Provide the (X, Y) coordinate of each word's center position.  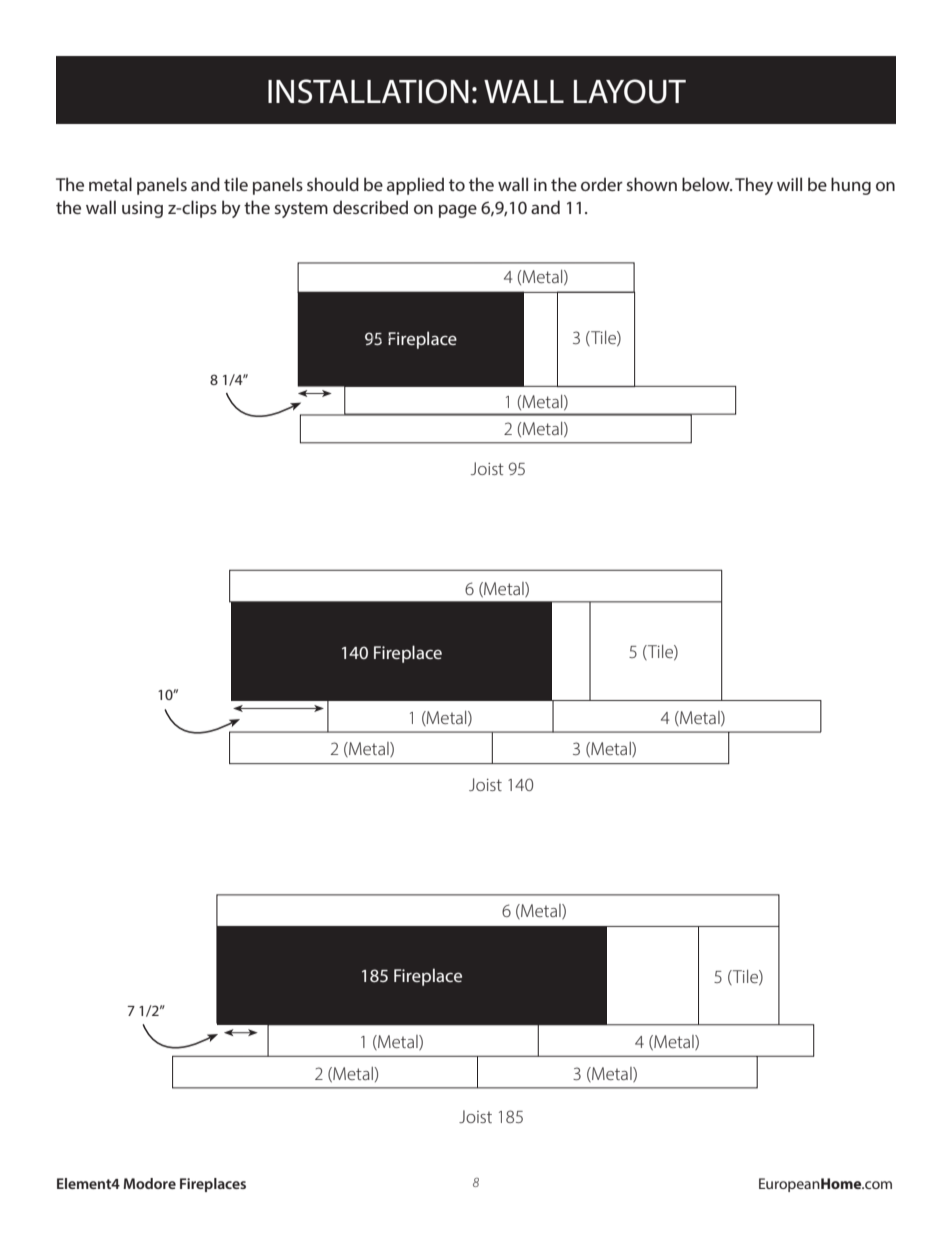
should (333, 184)
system (301, 210)
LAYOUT (630, 91)
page (458, 211)
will (789, 184)
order (602, 184)
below (707, 184)
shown (652, 184)
